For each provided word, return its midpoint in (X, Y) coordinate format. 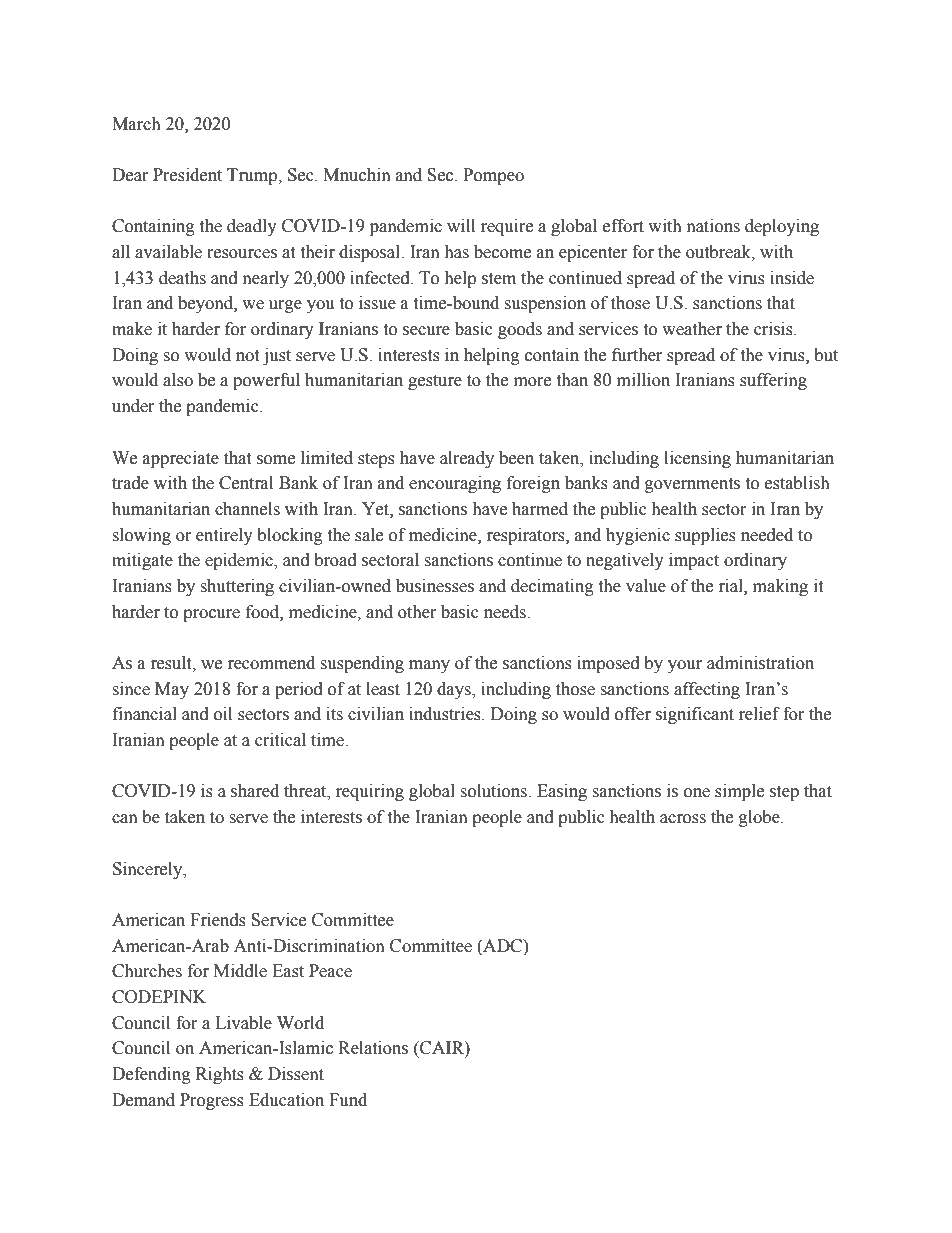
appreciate (181, 459)
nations (713, 226)
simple (739, 792)
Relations (373, 1048)
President (187, 175)
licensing (697, 459)
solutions (494, 791)
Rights (220, 1075)
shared (255, 791)
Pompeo (493, 176)
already (467, 459)
